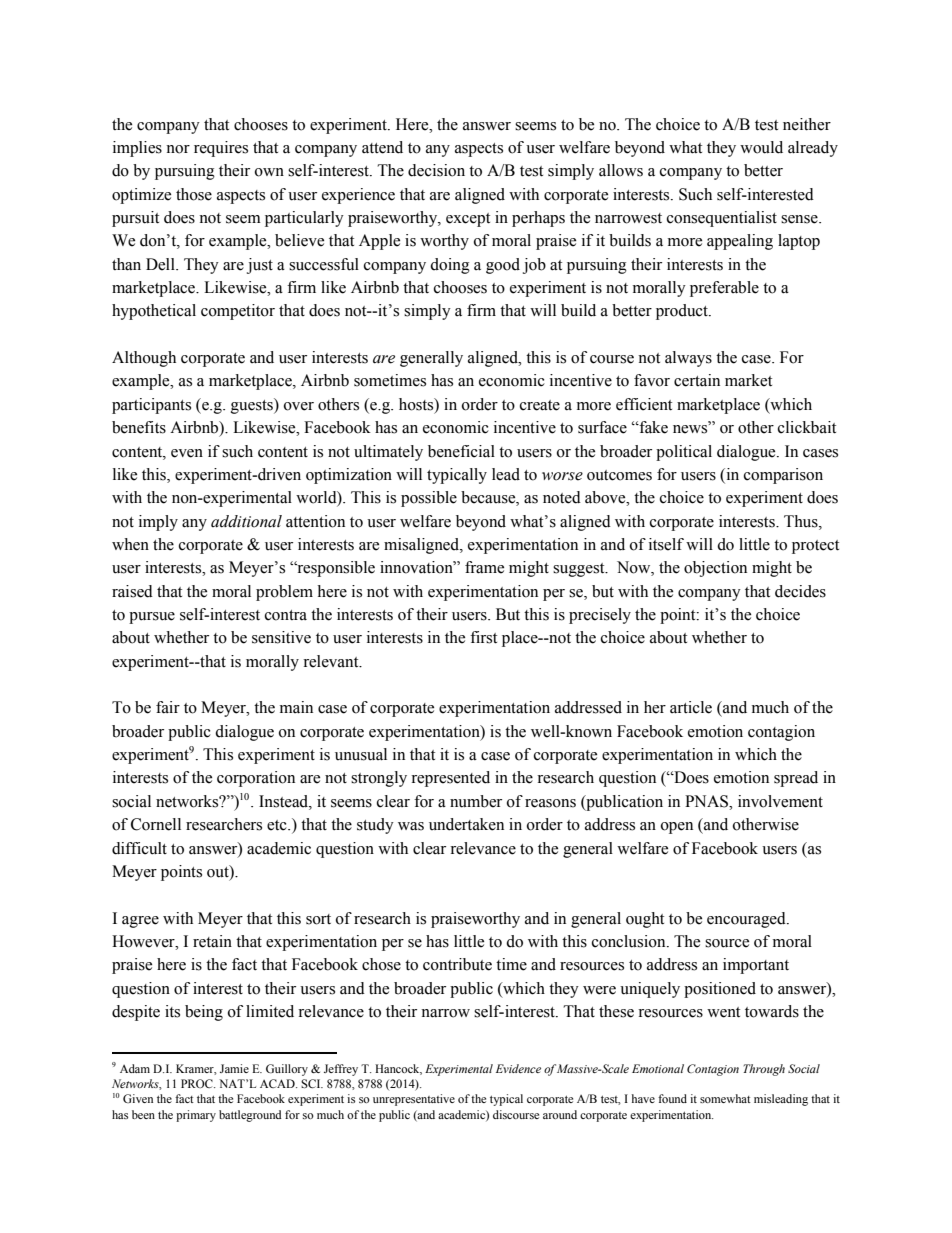 The image size is (952, 1233). Describe the element at coordinates (256, 779) in the image. I see `corporation` at that location.
